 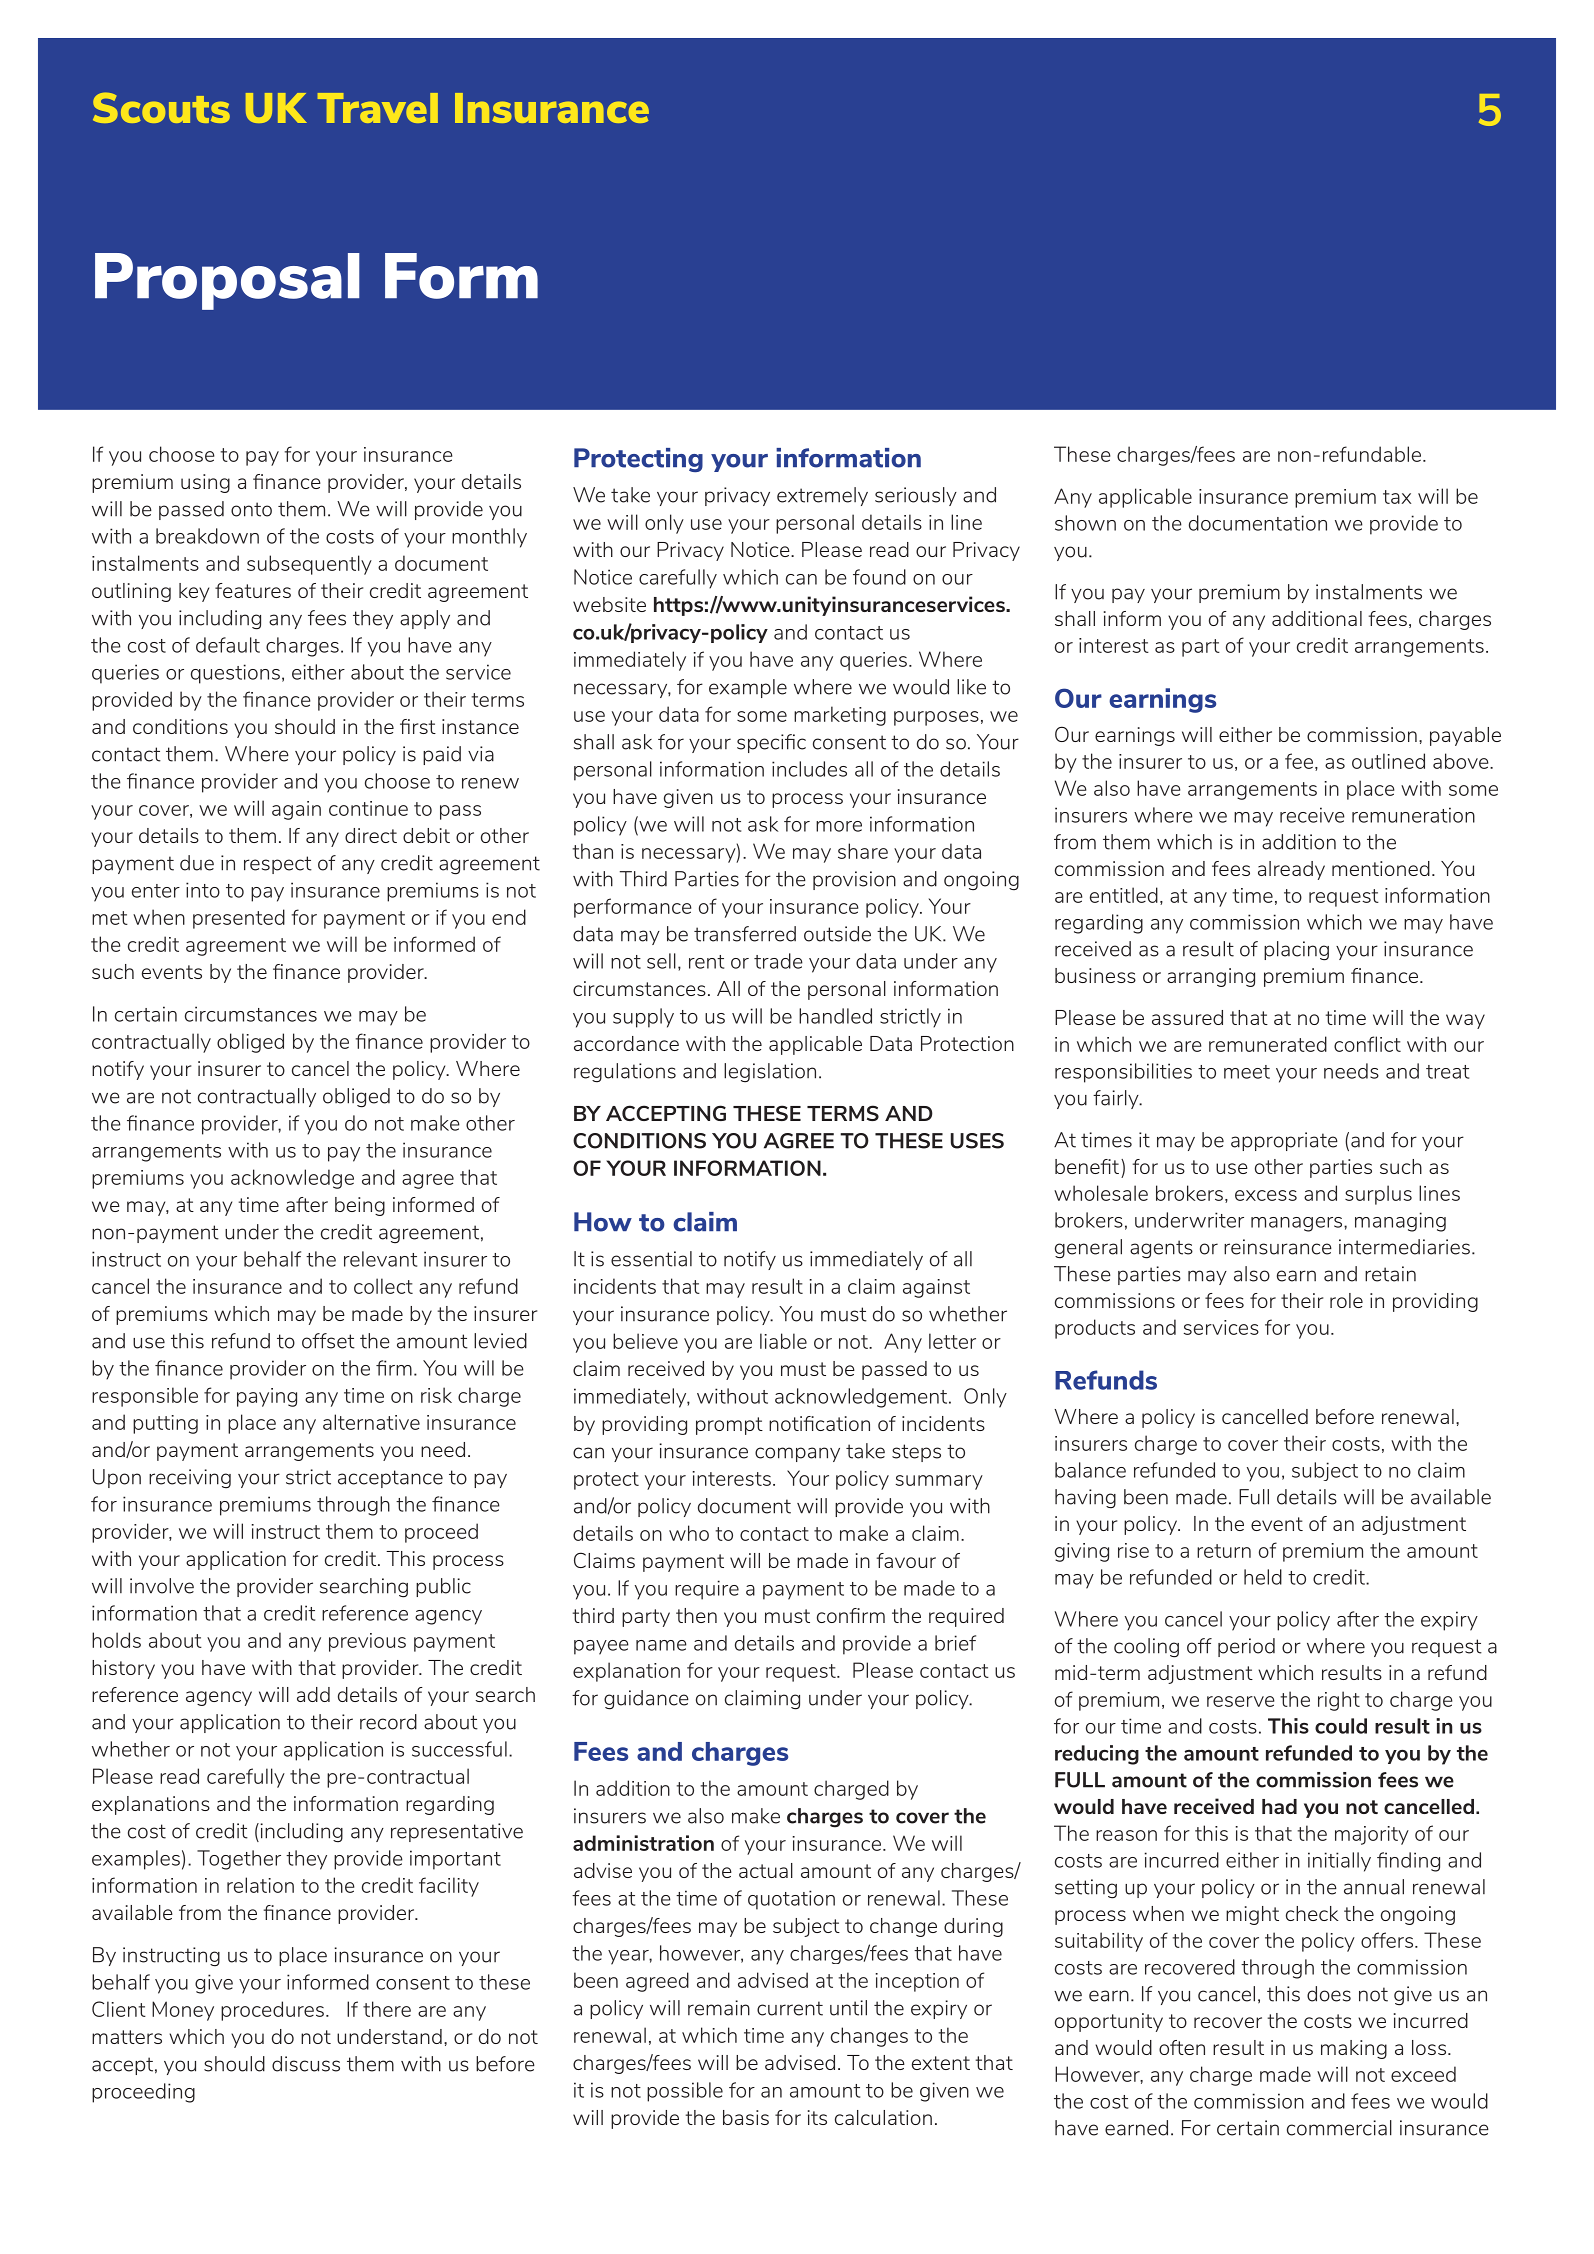 What do you see at coordinates (817, 2117) in the screenshot?
I see `its` at bounding box center [817, 2117].
